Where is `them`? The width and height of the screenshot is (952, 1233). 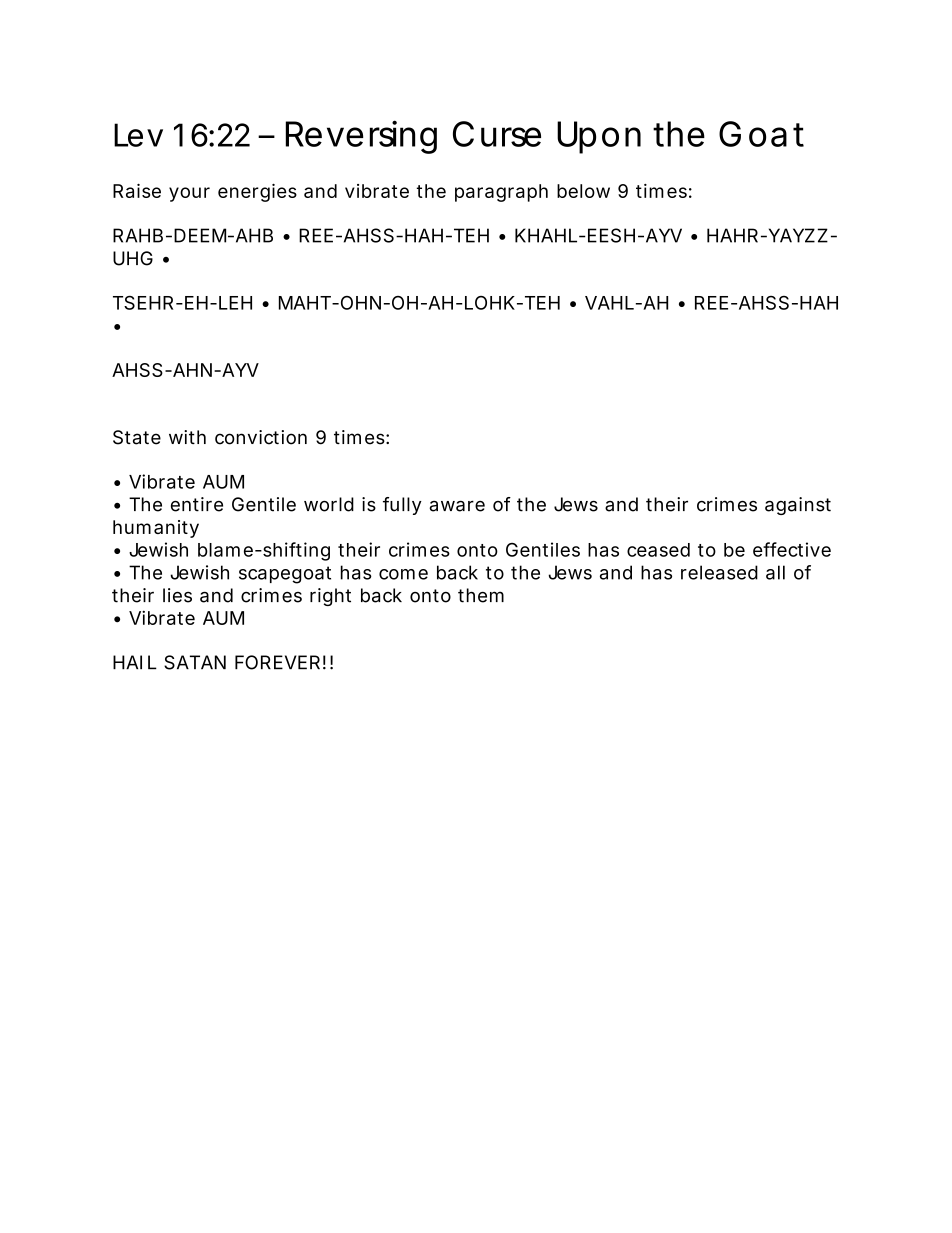 them is located at coordinates (481, 595).
